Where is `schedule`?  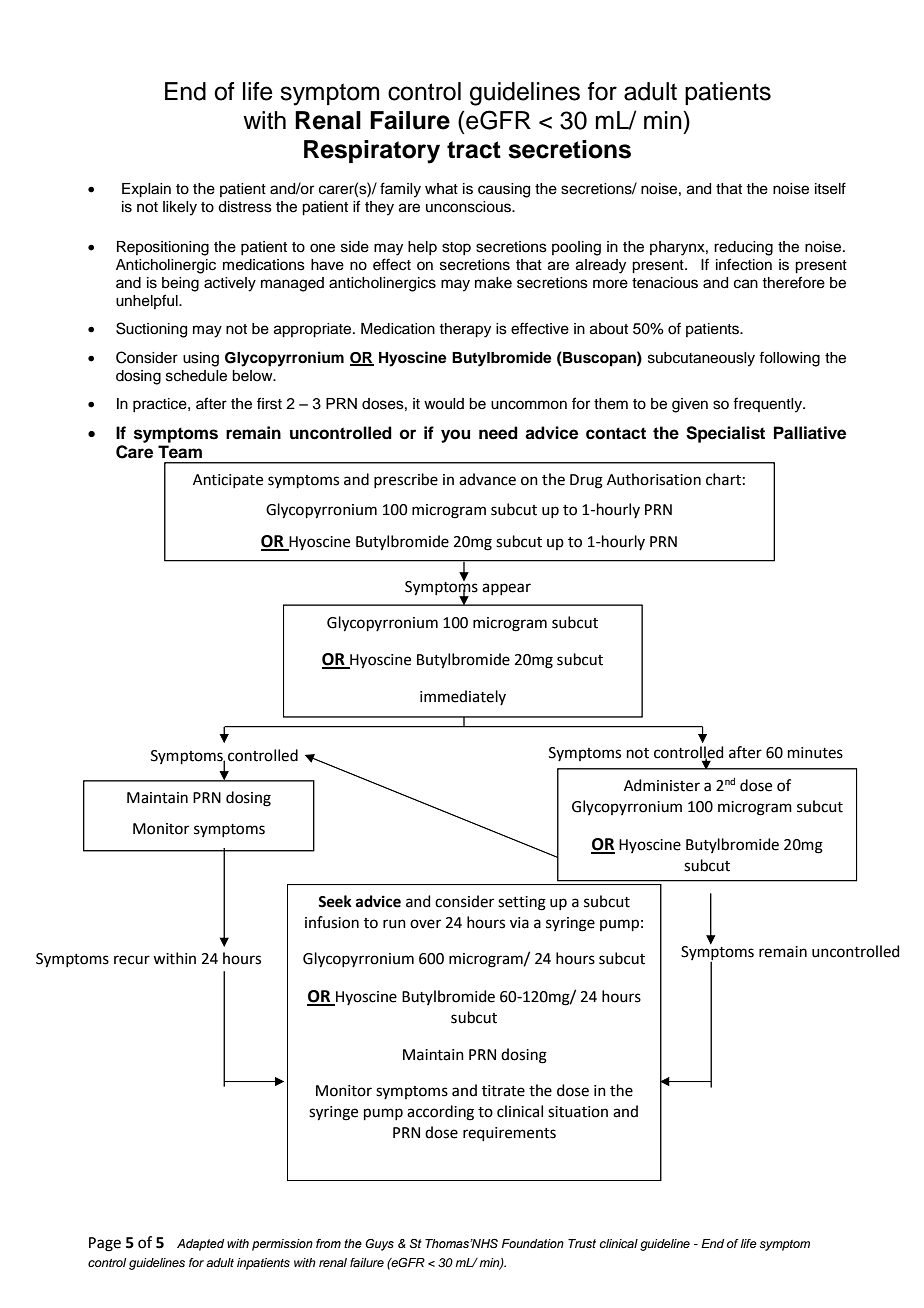 schedule is located at coordinates (196, 376).
